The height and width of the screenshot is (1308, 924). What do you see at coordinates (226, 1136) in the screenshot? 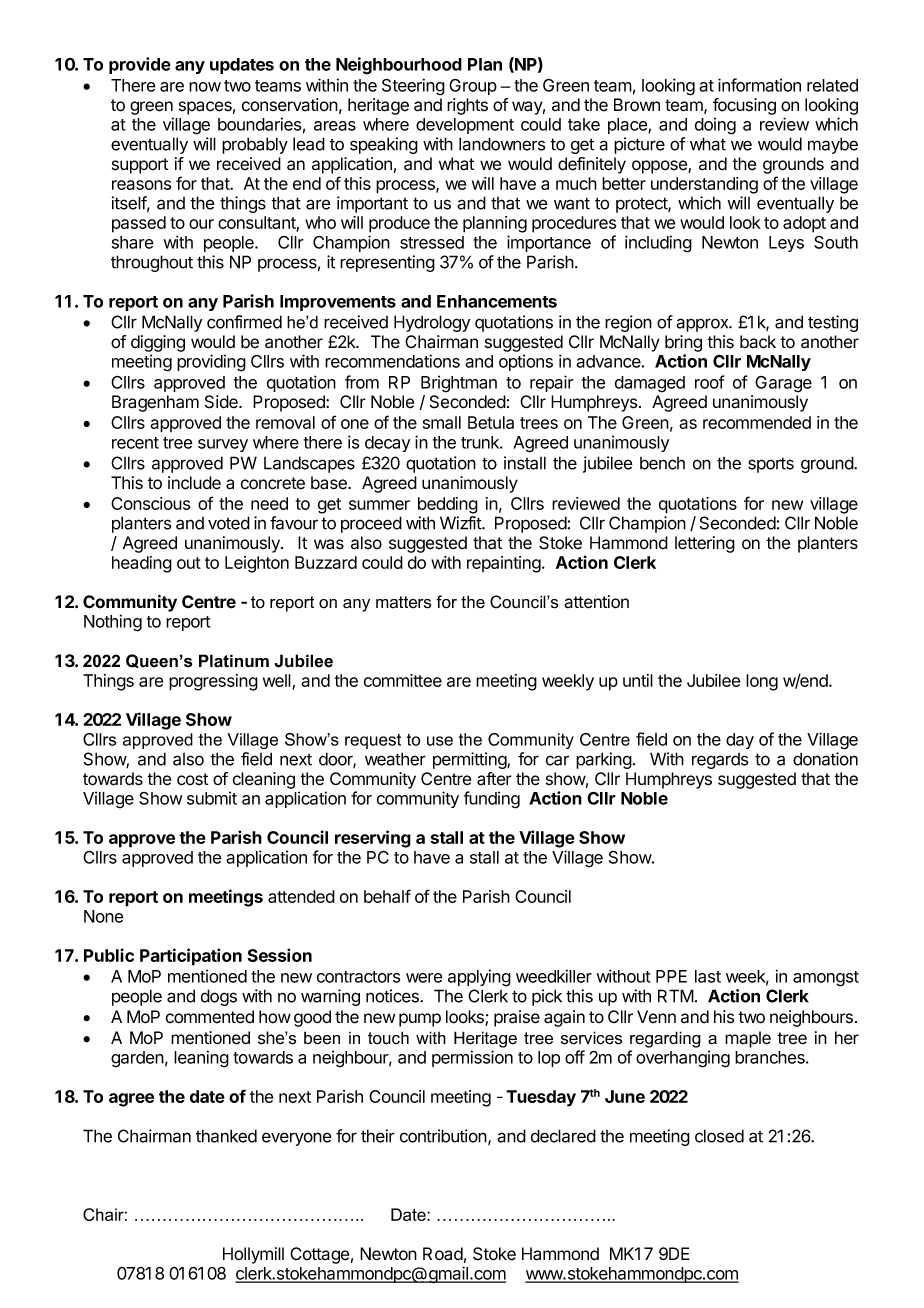
I see `thanked` at bounding box center [226, 1136].
